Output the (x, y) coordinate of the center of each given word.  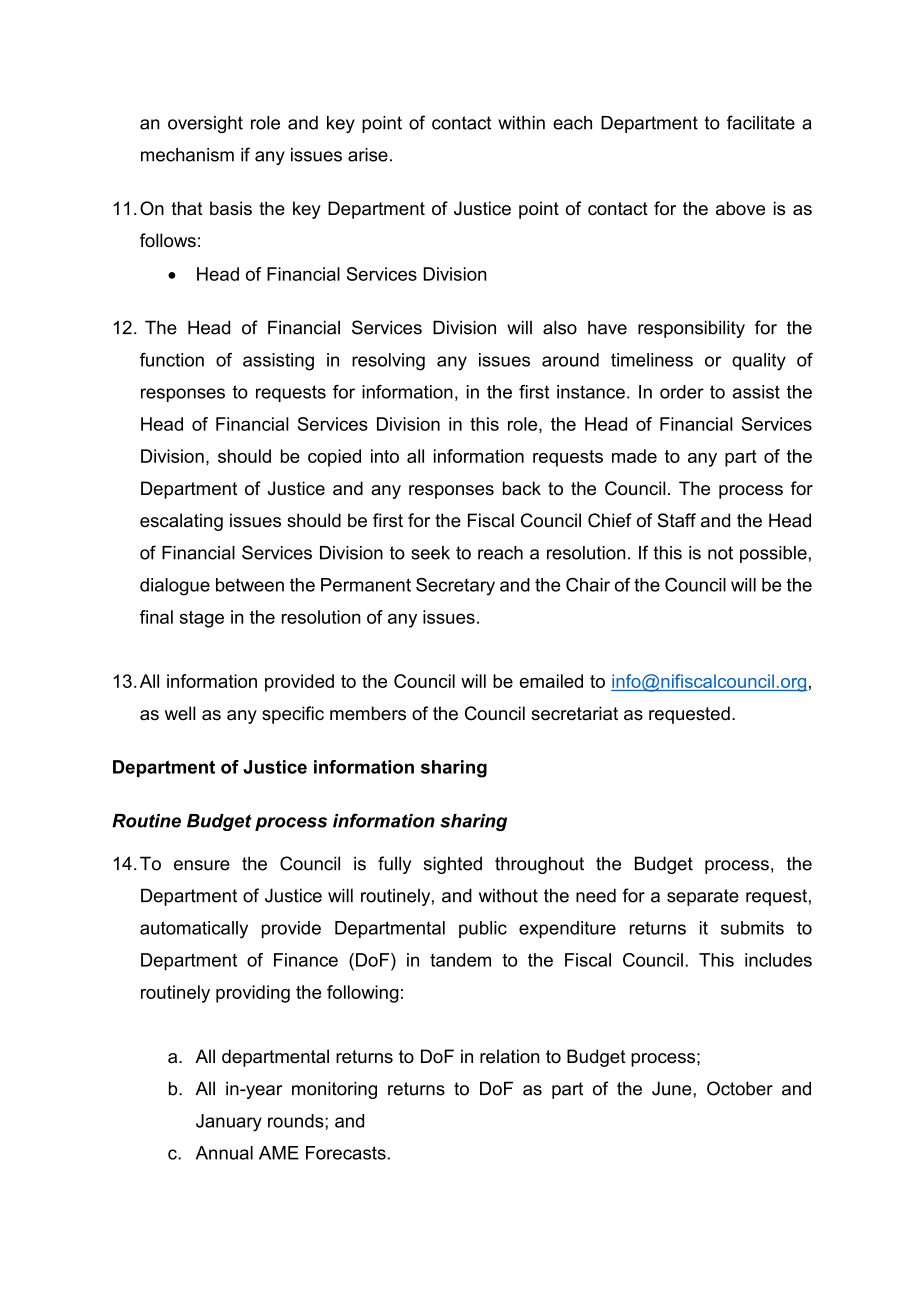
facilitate (761, 122)
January (229, 1123)
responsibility (691, 329)
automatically (194, 930)
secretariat (574, 713)
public (483, 929)
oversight (205, 124)
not (720, 553)
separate (703, 897)
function (172, 360)
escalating (181, 522)
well (180, 713)
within (521, 123)
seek (430, 553)
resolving (388, 362)
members (368, 713)
